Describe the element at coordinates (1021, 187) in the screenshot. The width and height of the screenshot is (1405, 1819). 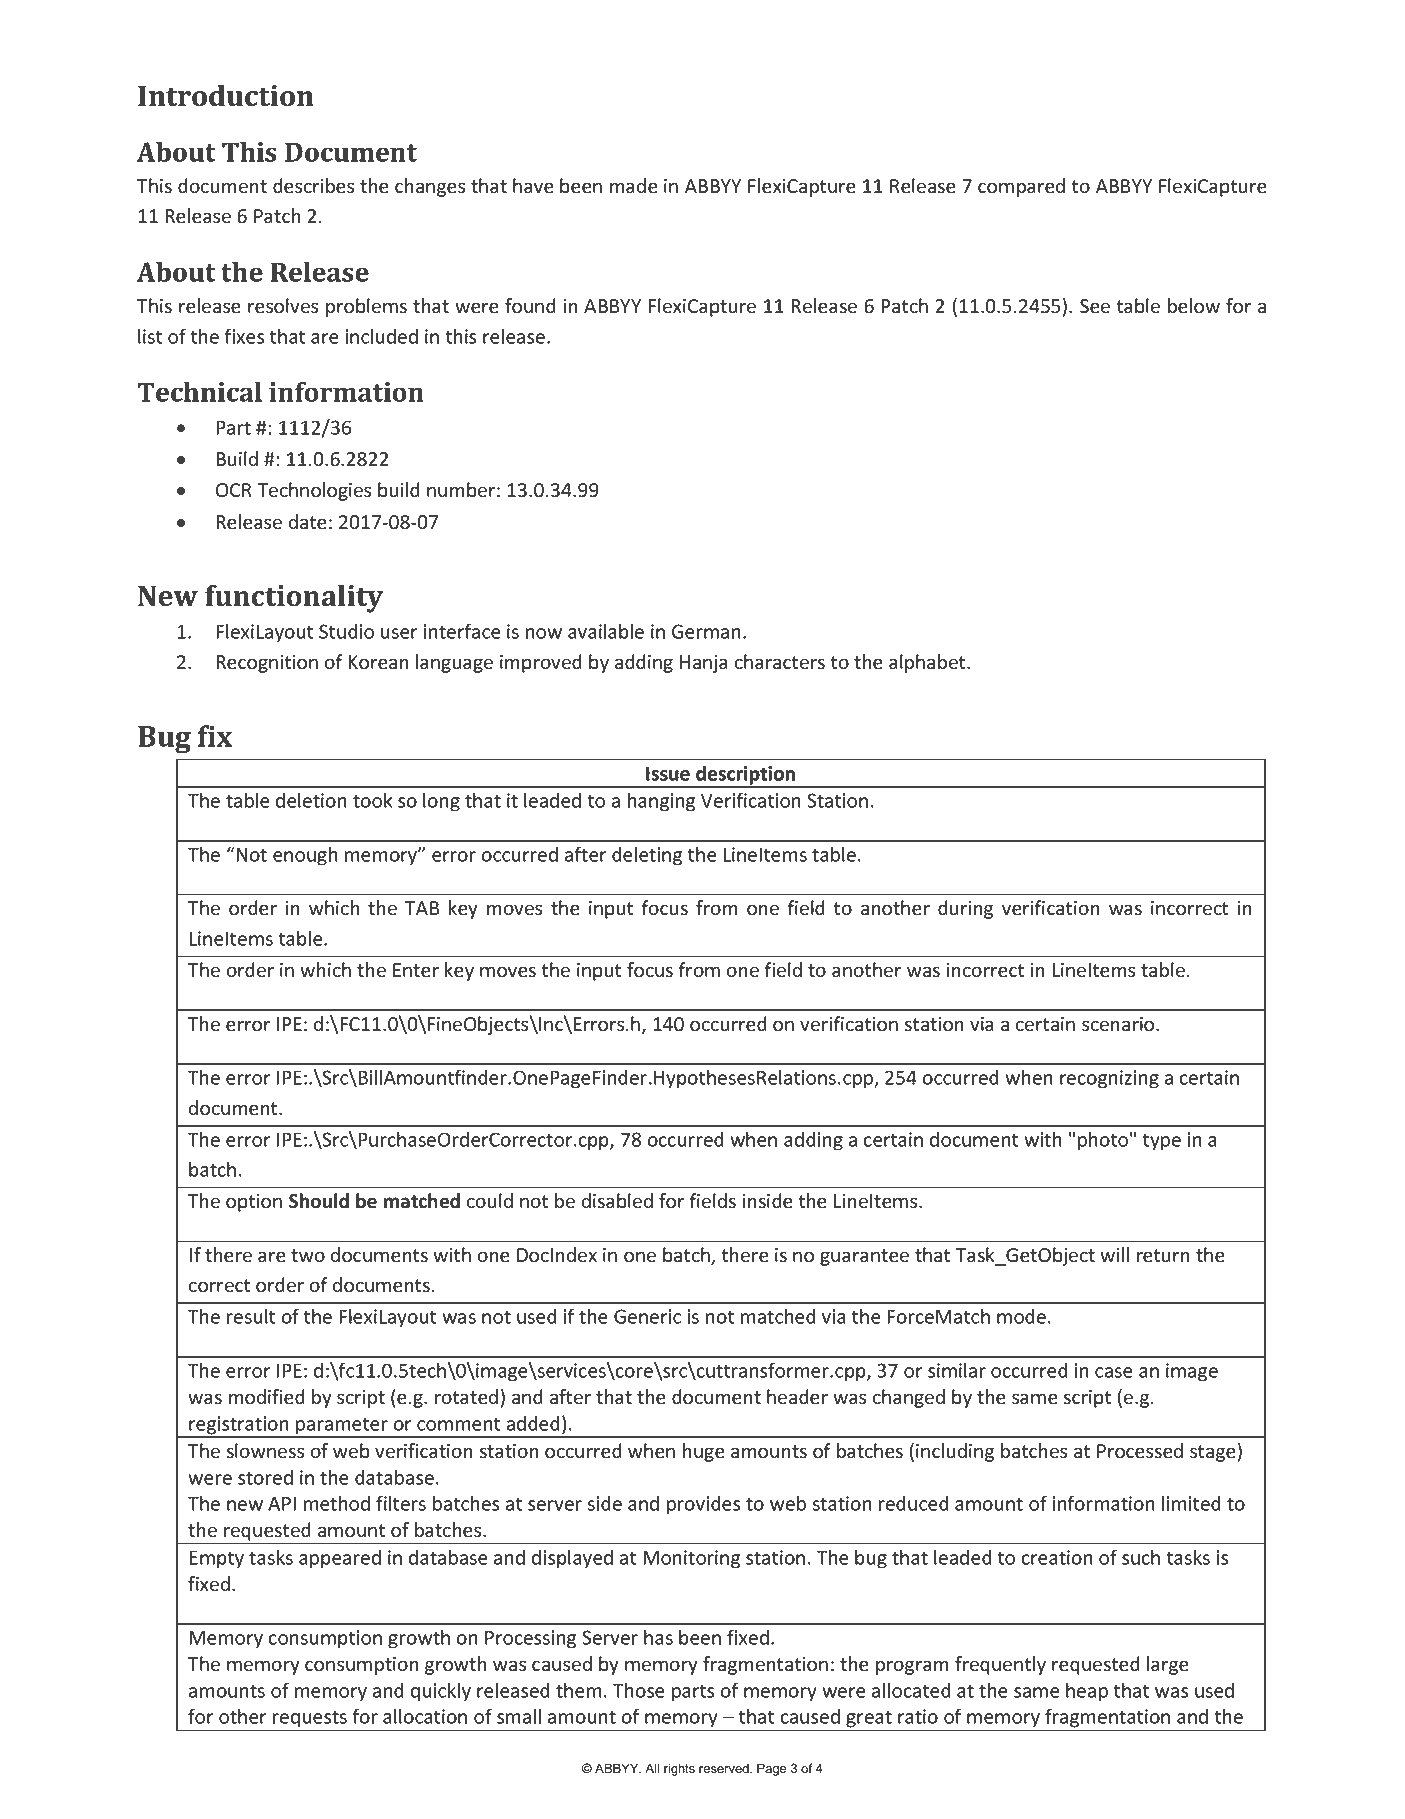
I see `compared` at that location.
